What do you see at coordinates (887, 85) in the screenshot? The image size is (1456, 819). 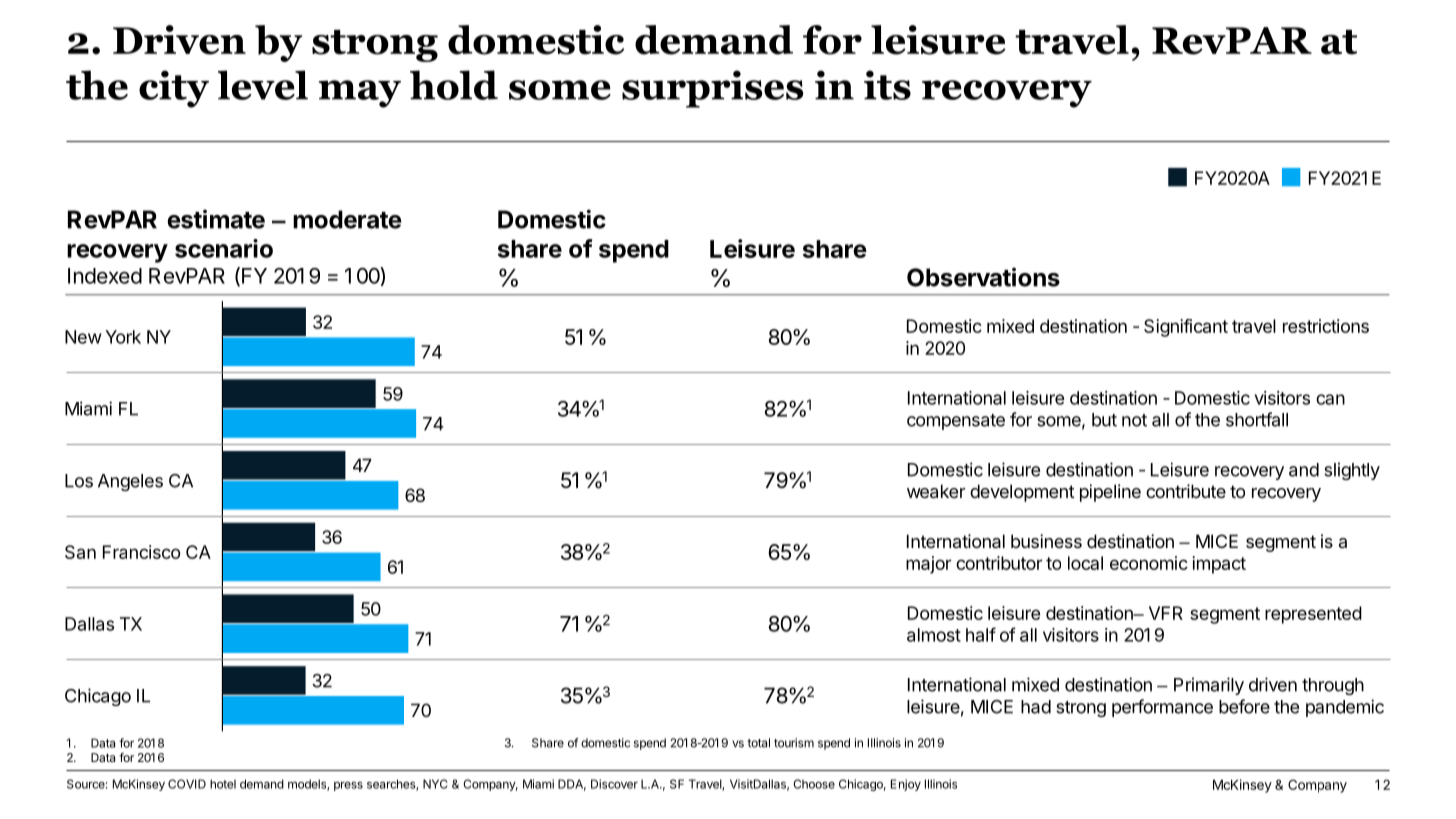 I see `its` at bounding box center [887, 85].
